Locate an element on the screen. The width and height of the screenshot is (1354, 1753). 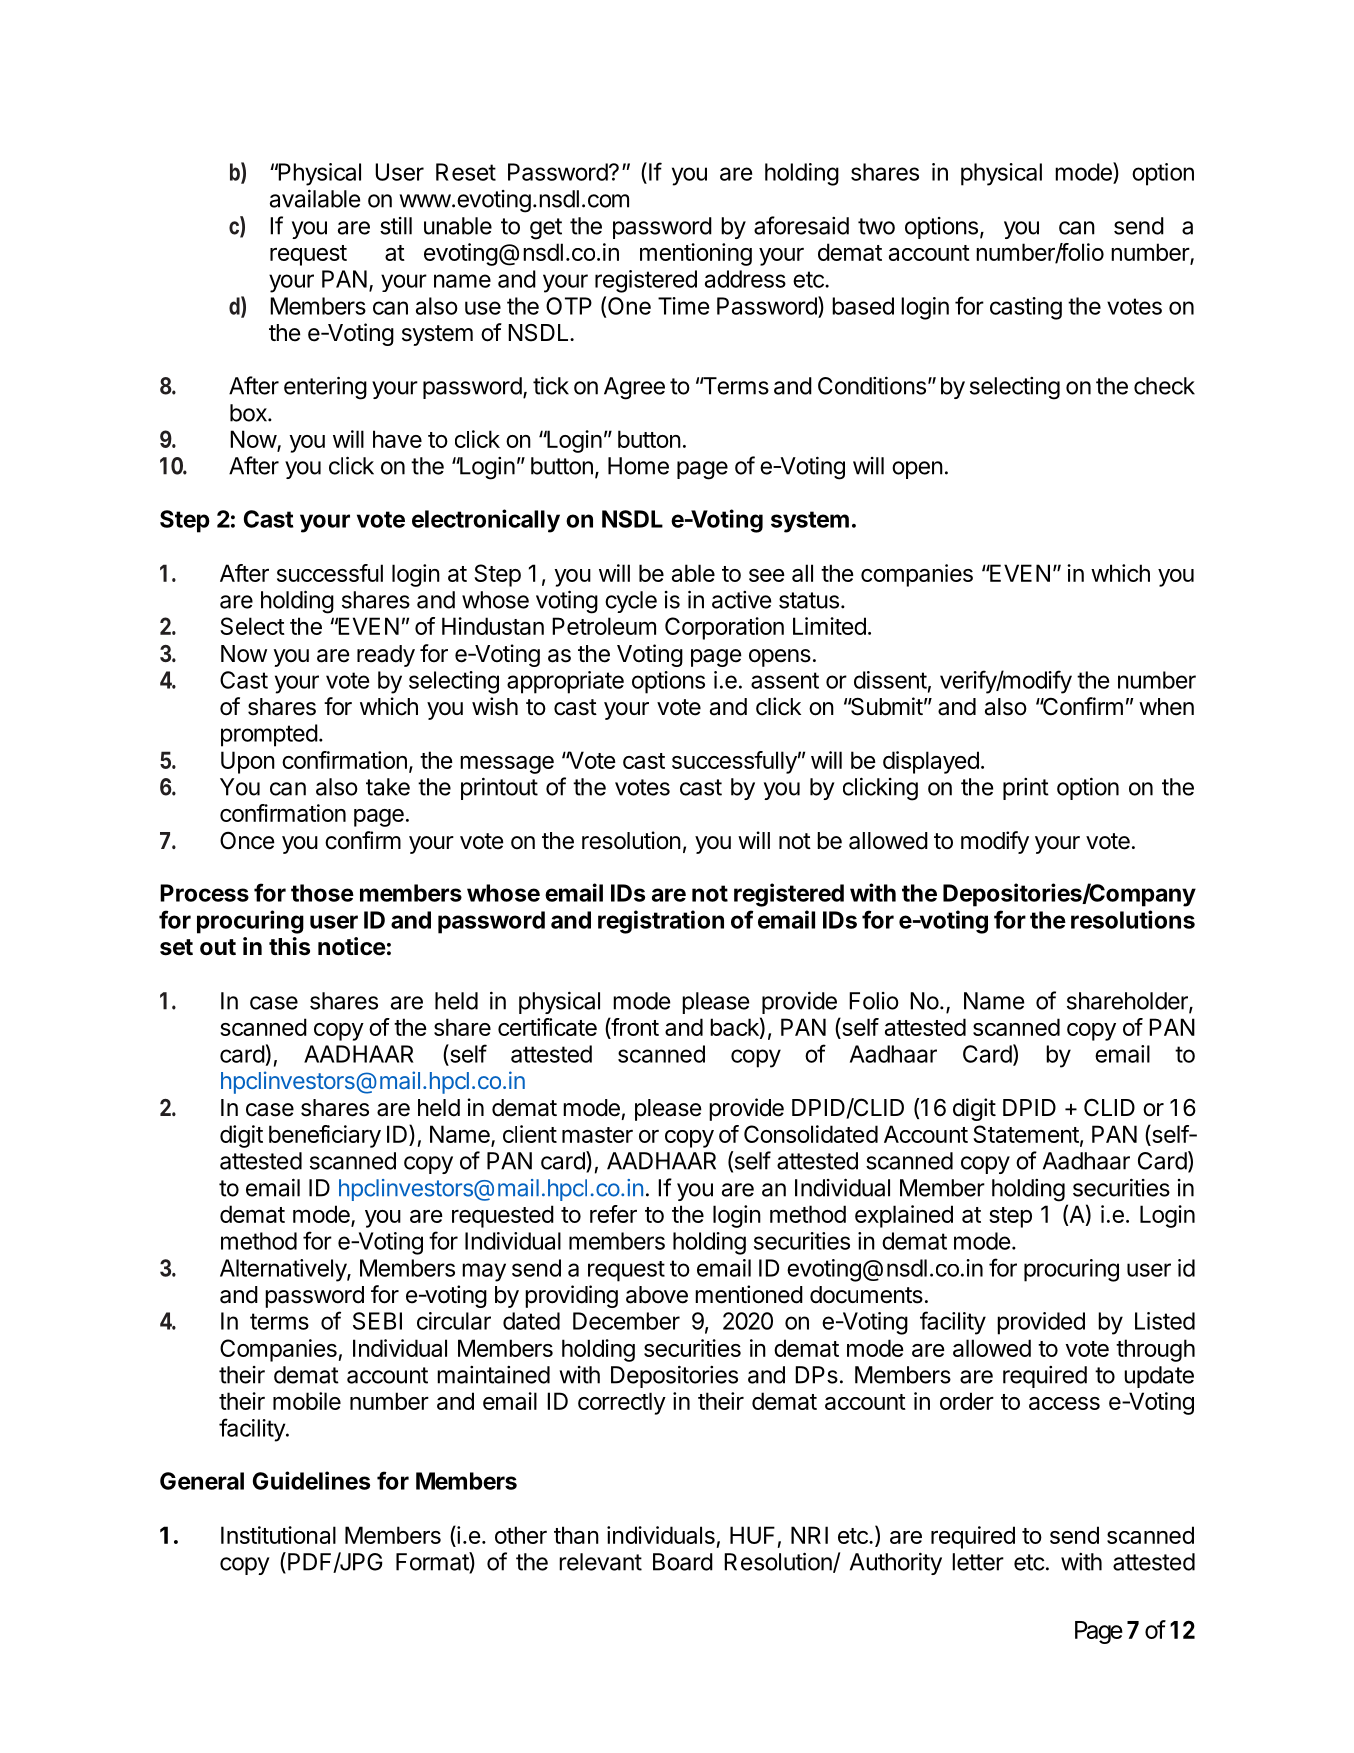
still is located at coordinates (396, 226).
